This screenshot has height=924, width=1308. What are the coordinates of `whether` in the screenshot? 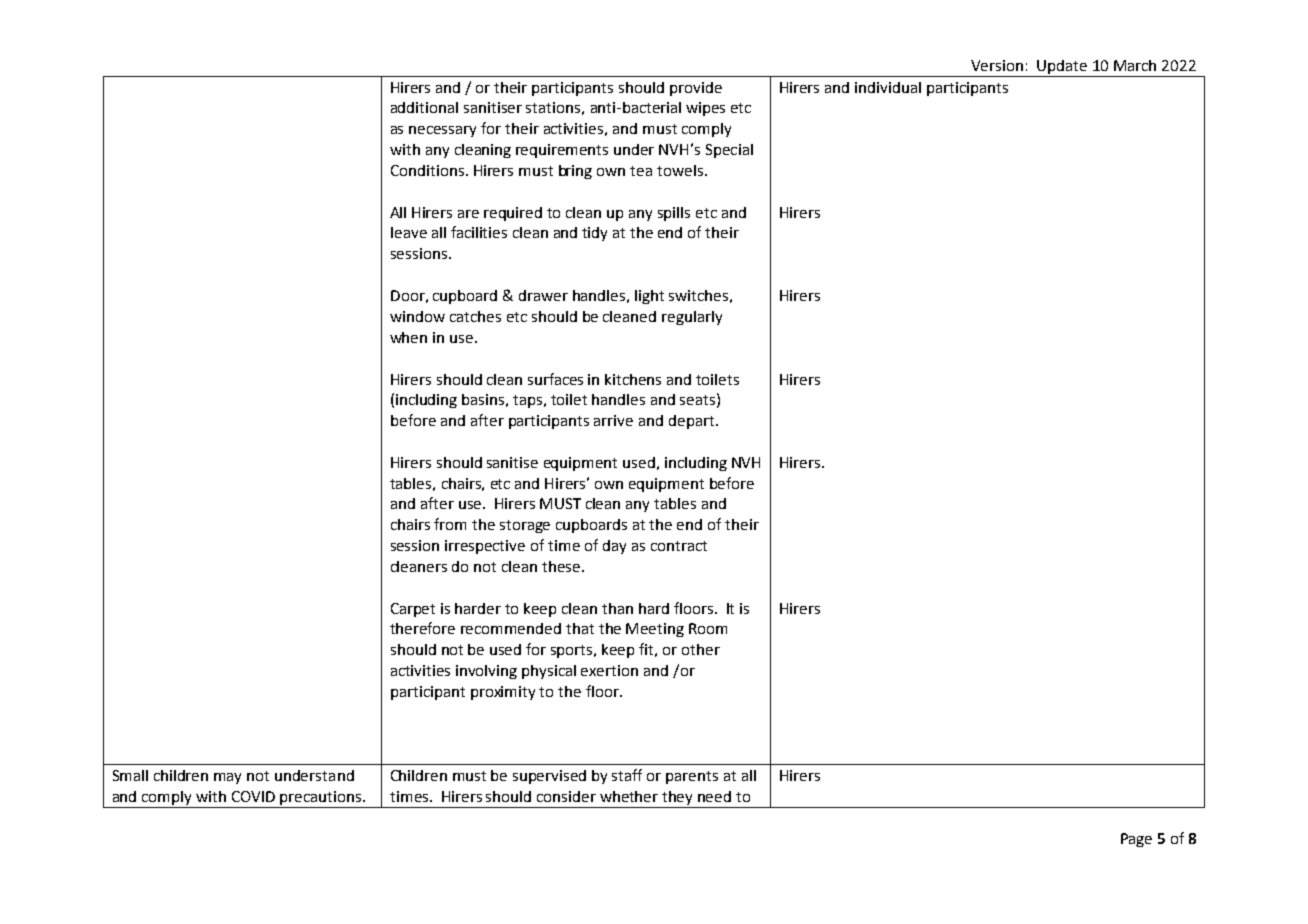 It's located at (629, 796).
